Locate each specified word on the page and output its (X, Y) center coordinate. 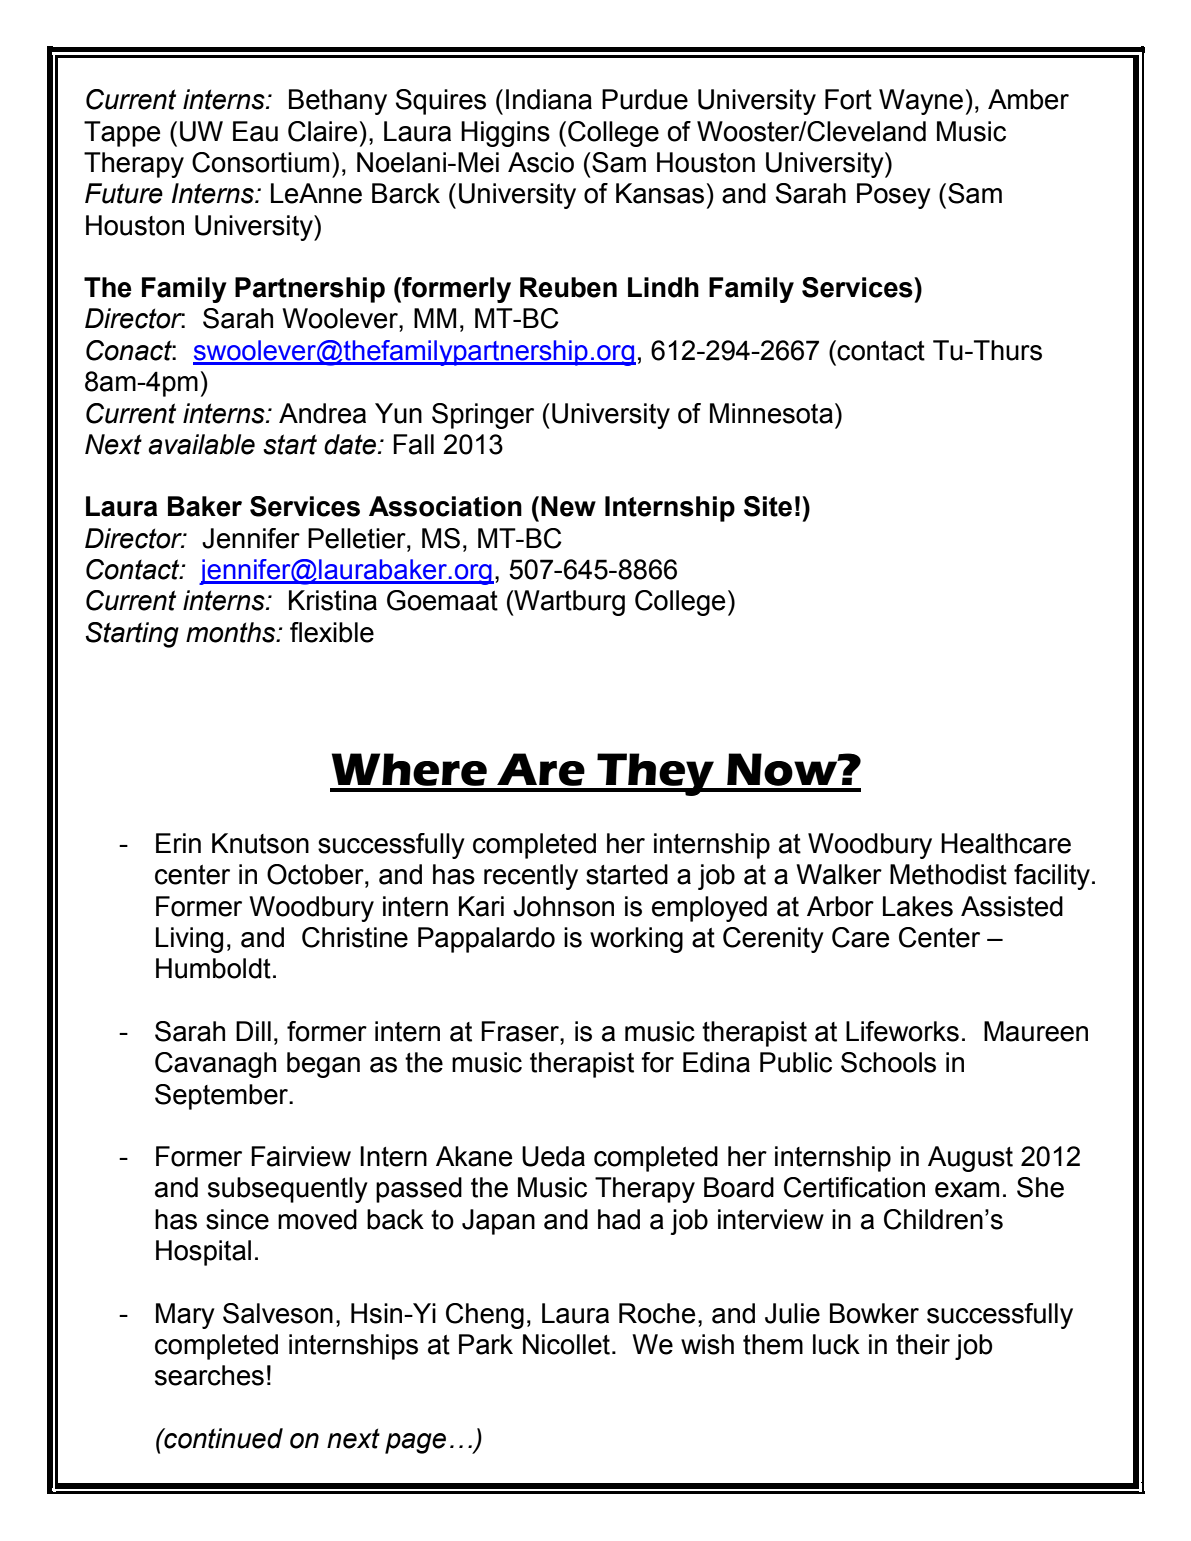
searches (209, 1375)
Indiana (549, 99)
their (923, 1344)
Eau (255, 131)
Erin (178, 843)
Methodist (948, 874)
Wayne (921, 102)
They (656, 774)
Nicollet (566, 1344)
